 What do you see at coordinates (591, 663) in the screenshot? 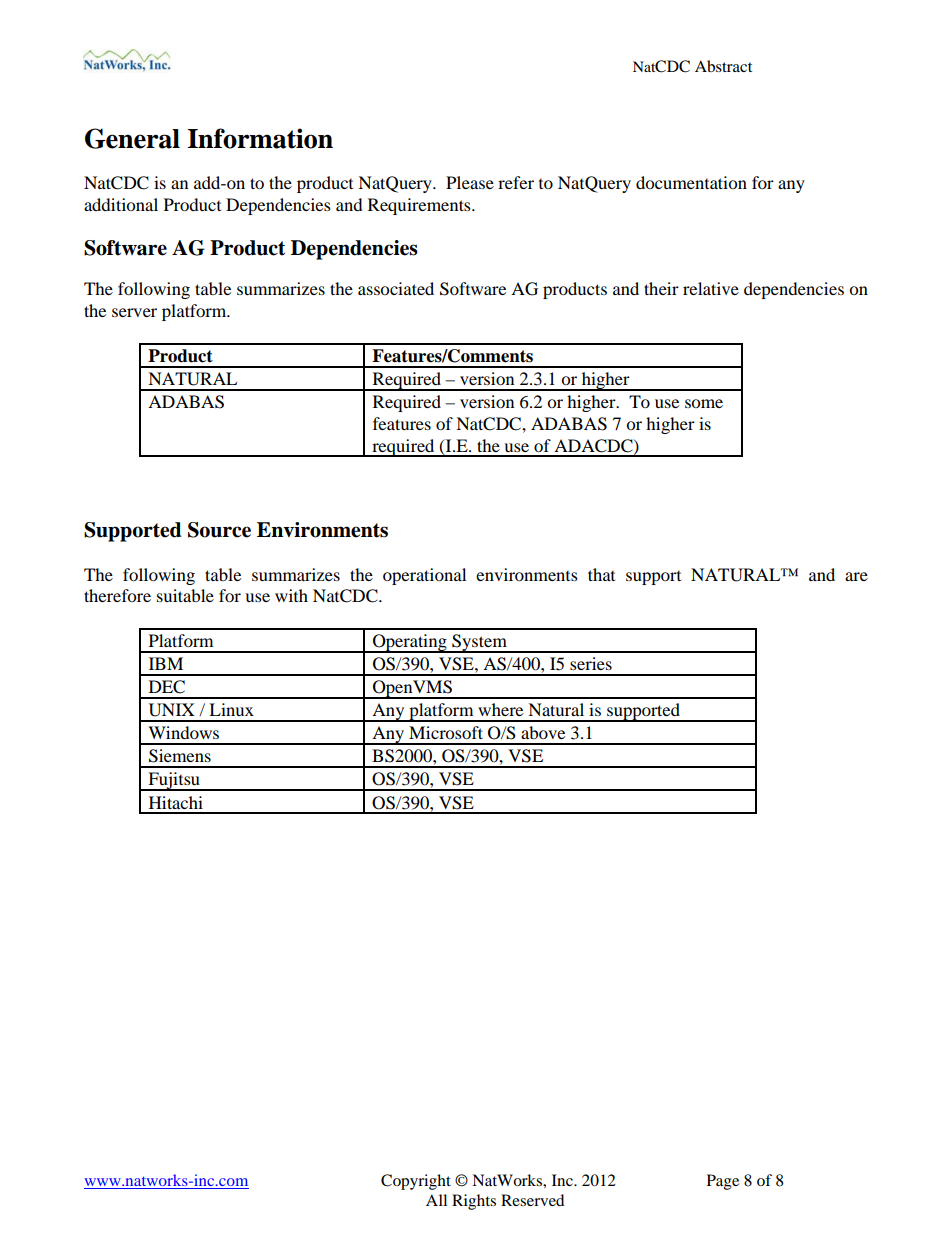
I see `series` at bounding box center [591, 663].
